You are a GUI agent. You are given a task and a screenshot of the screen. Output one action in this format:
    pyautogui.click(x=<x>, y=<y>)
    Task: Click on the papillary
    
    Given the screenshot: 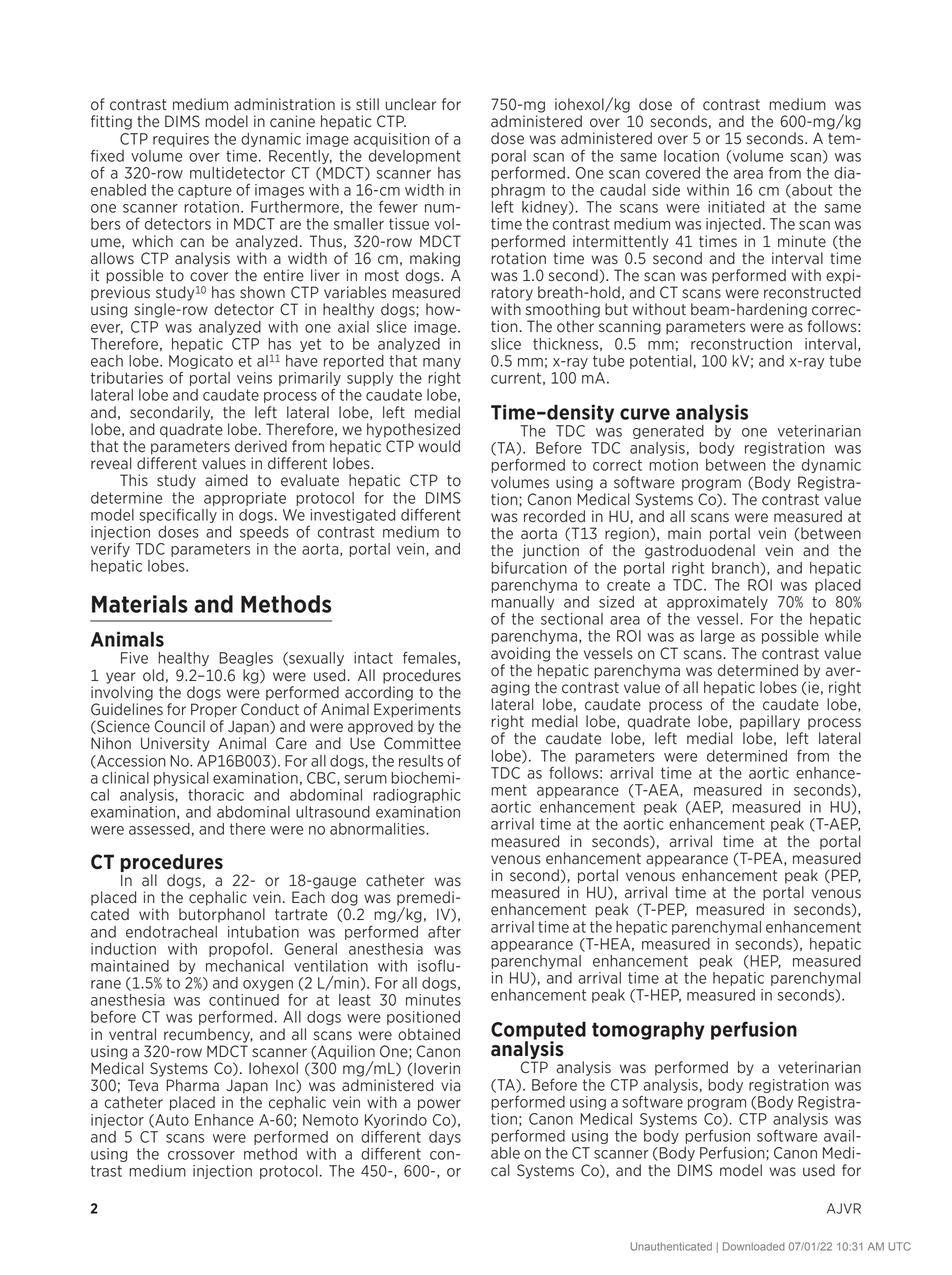 What is the action you would take?
    pyautogui.click(x=770, y=722)
